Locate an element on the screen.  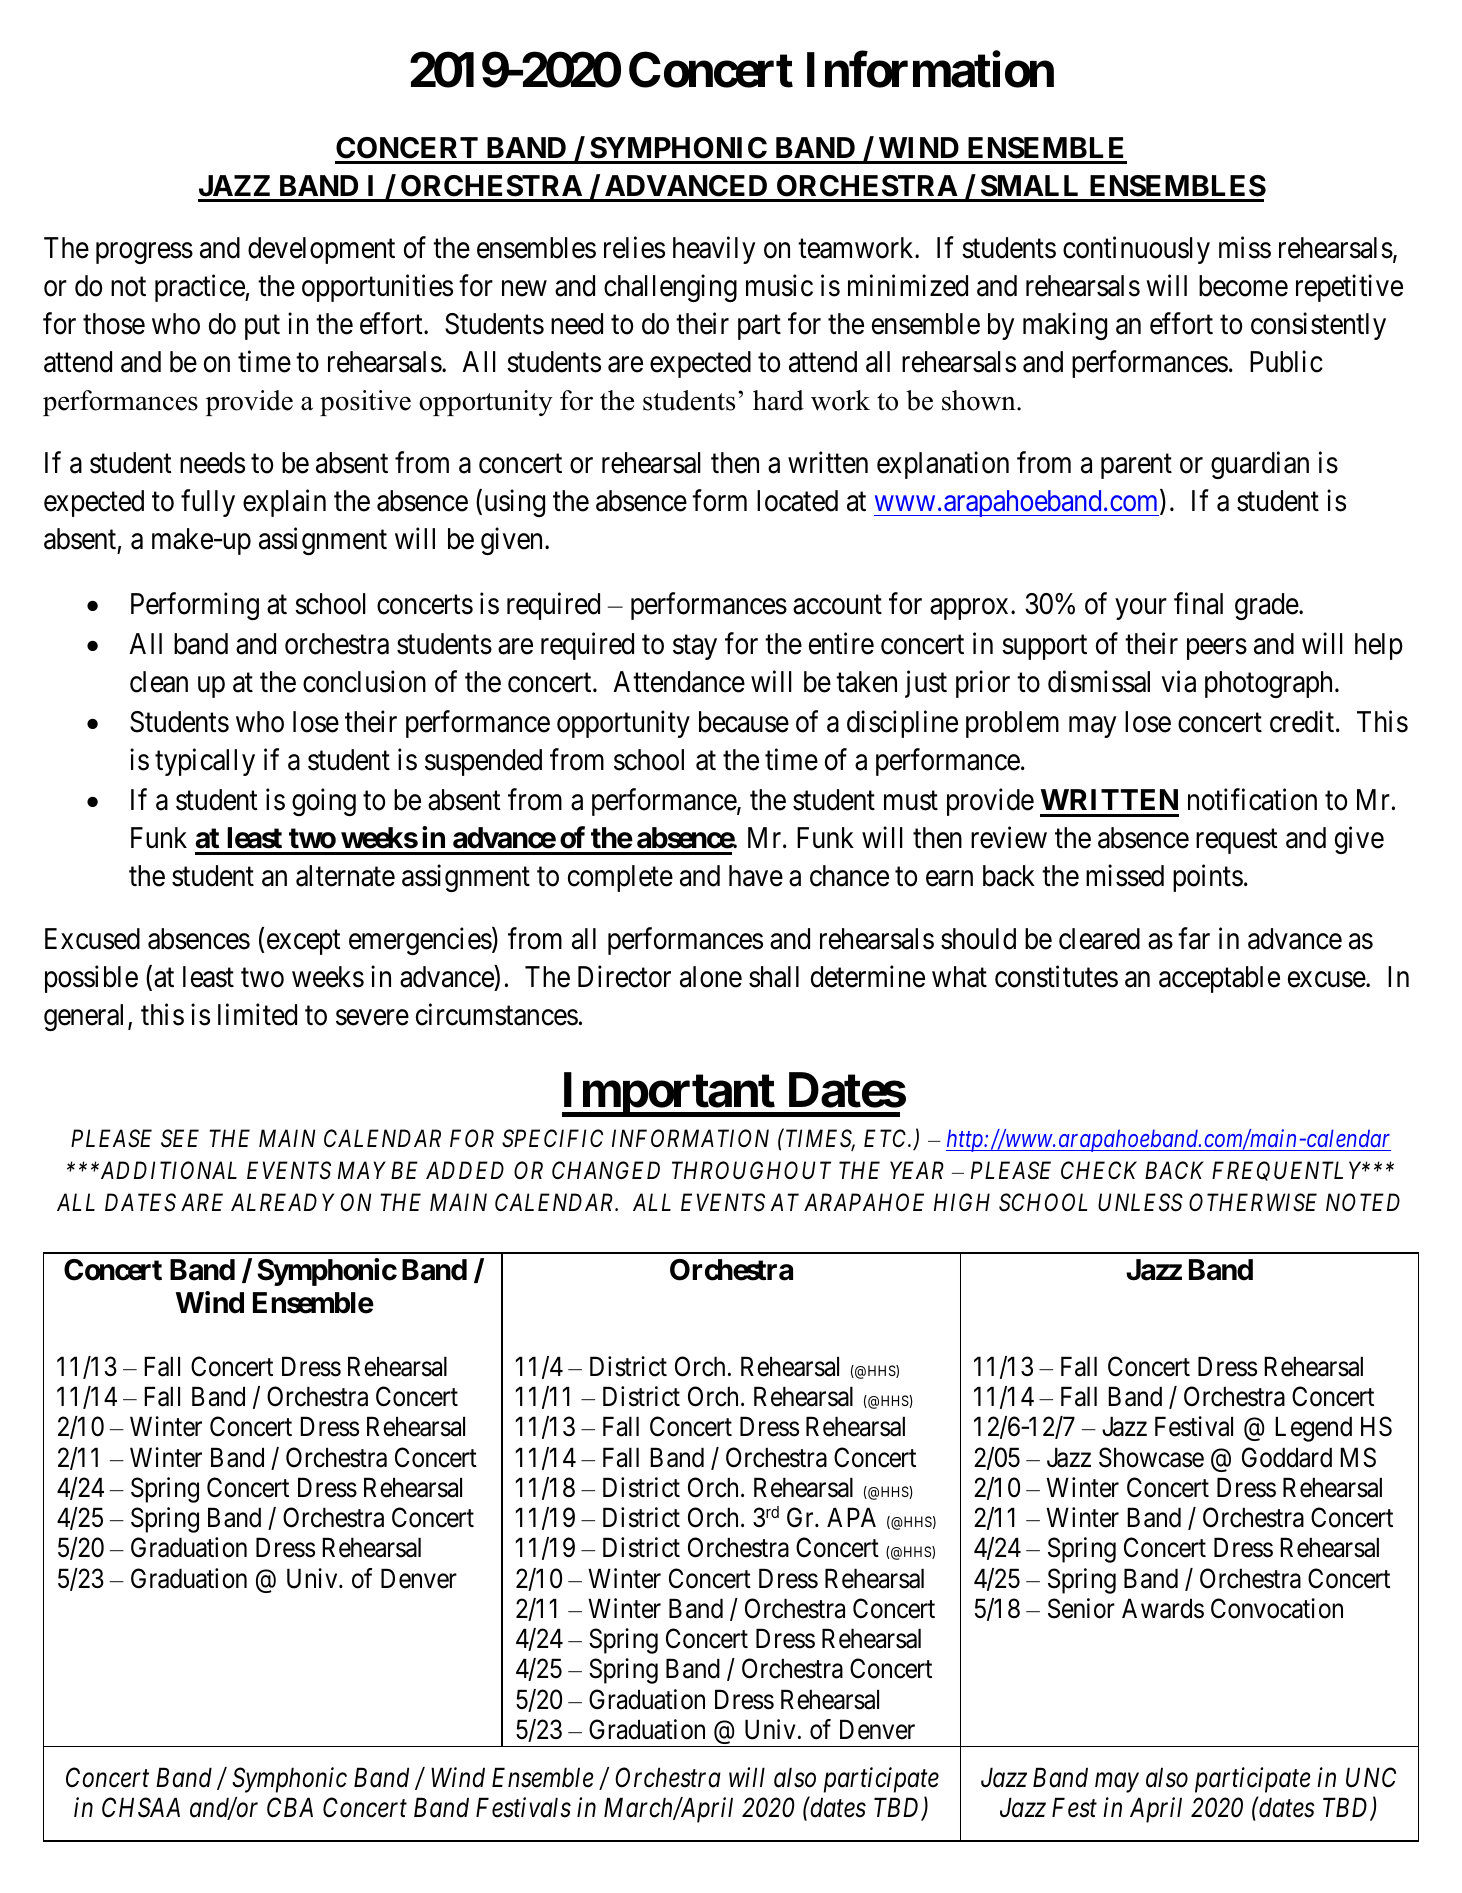
Legend is located at coordinates (1313, 1429).
